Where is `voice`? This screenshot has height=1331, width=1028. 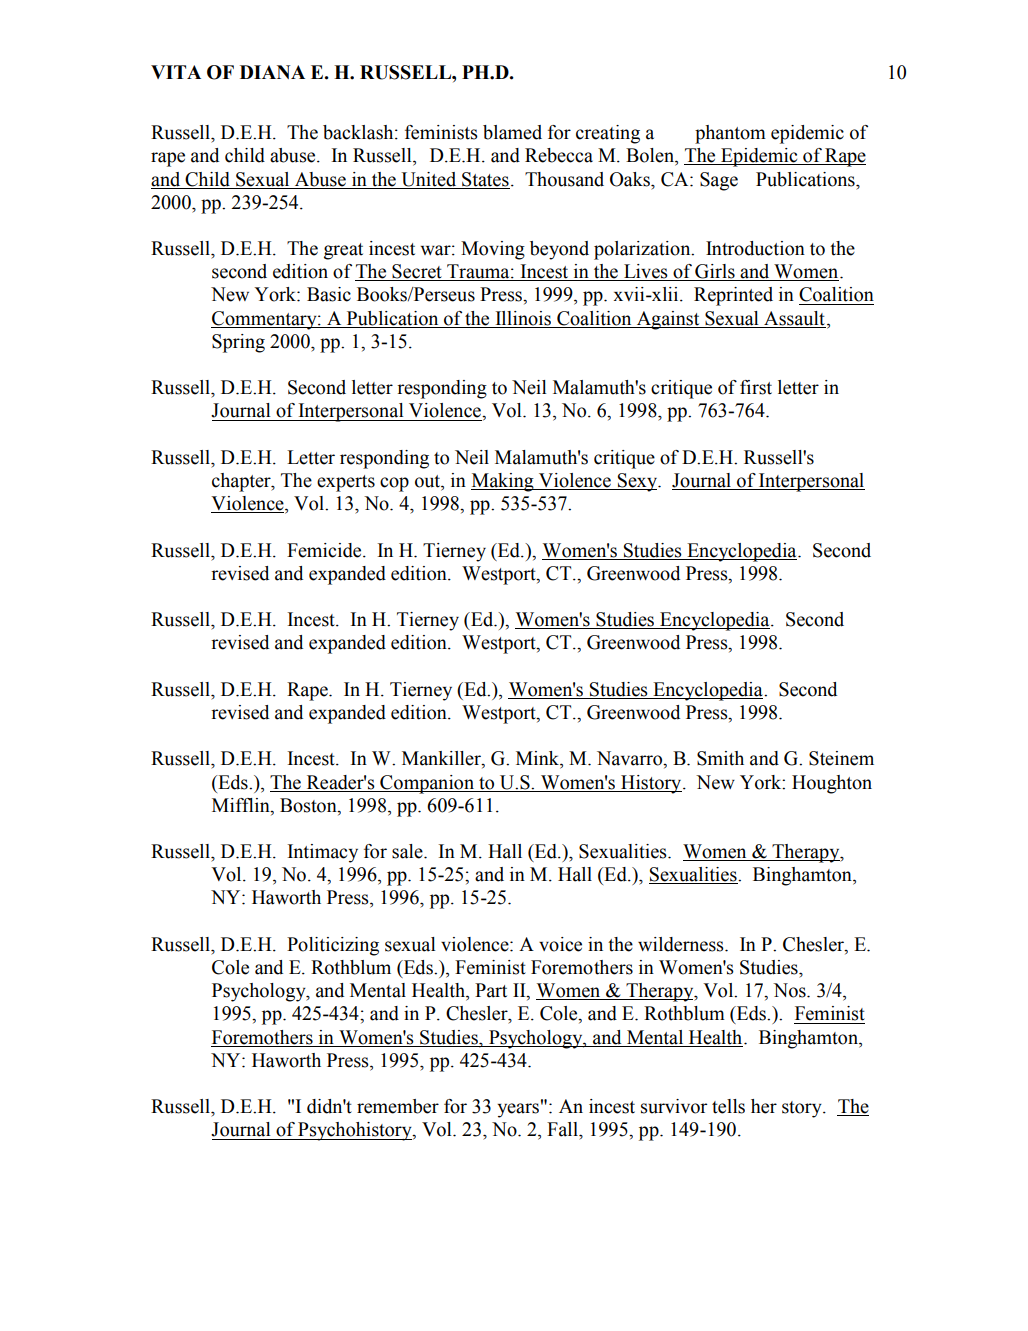 voice is located at coordinates (560, 944).
